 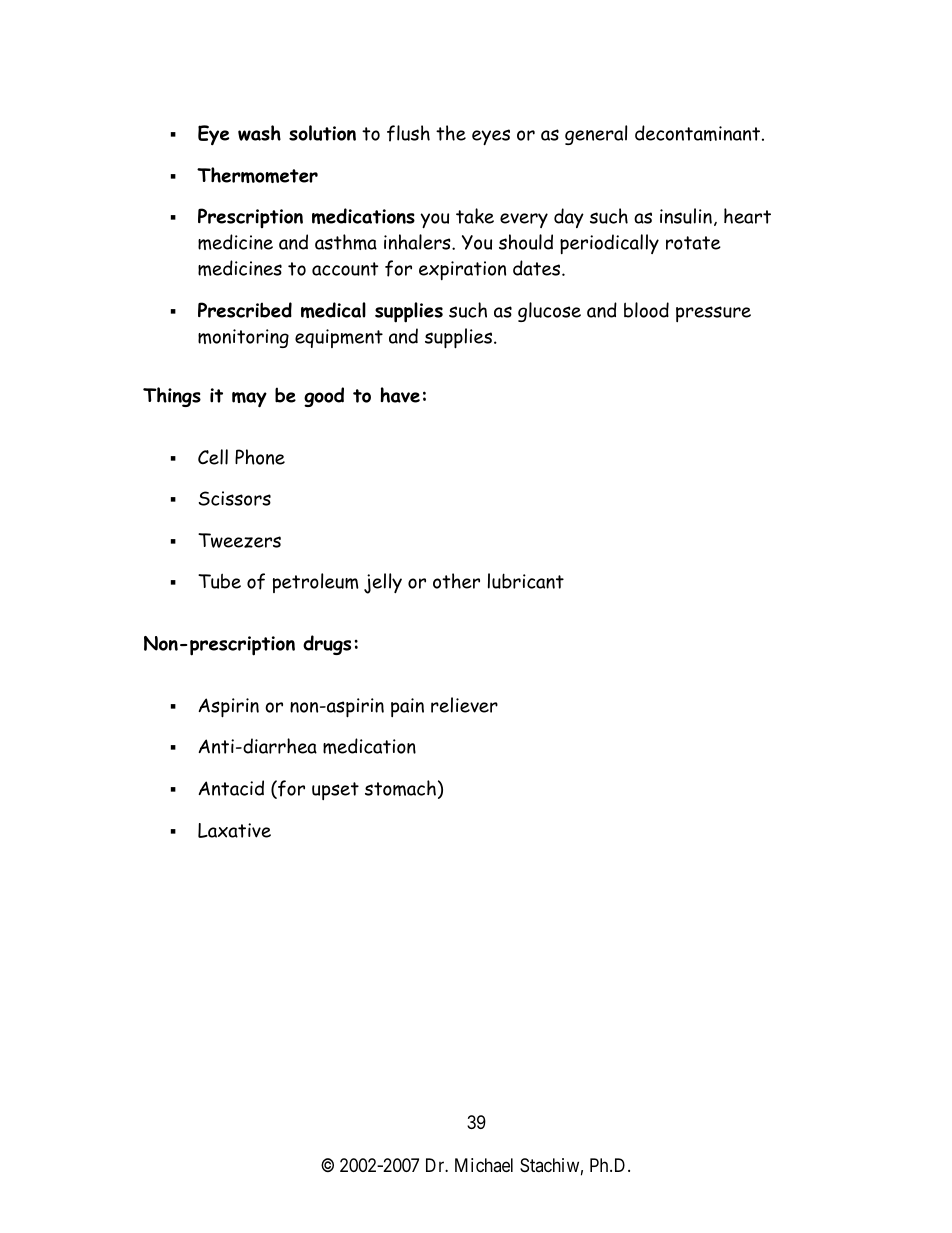 I want to click on stomach, so click(x=400, y=788).
